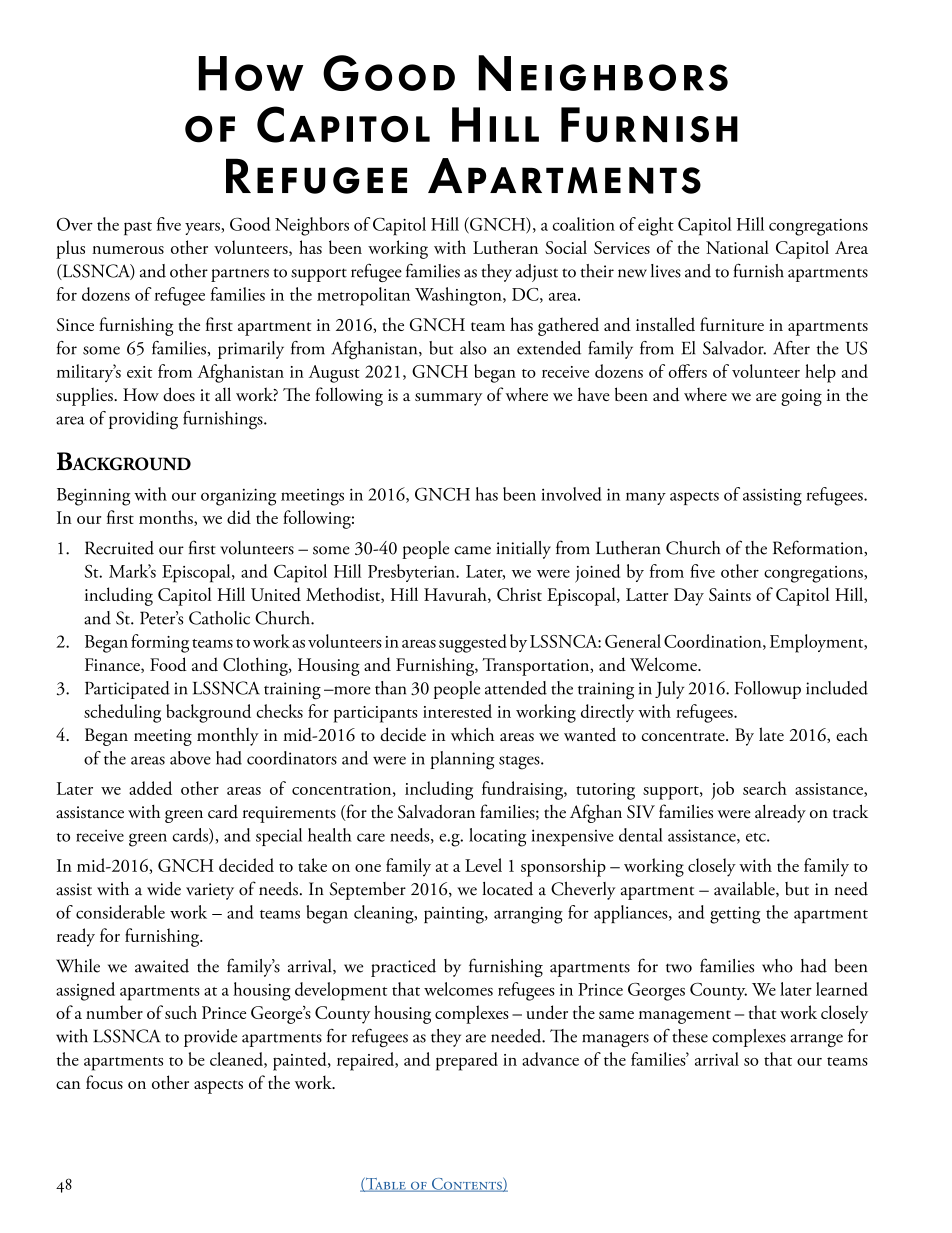 This screenshot has width=952, height=1233. Describe the element at coordinates (737, 247) in the screenshot. I see `National` at that location.
